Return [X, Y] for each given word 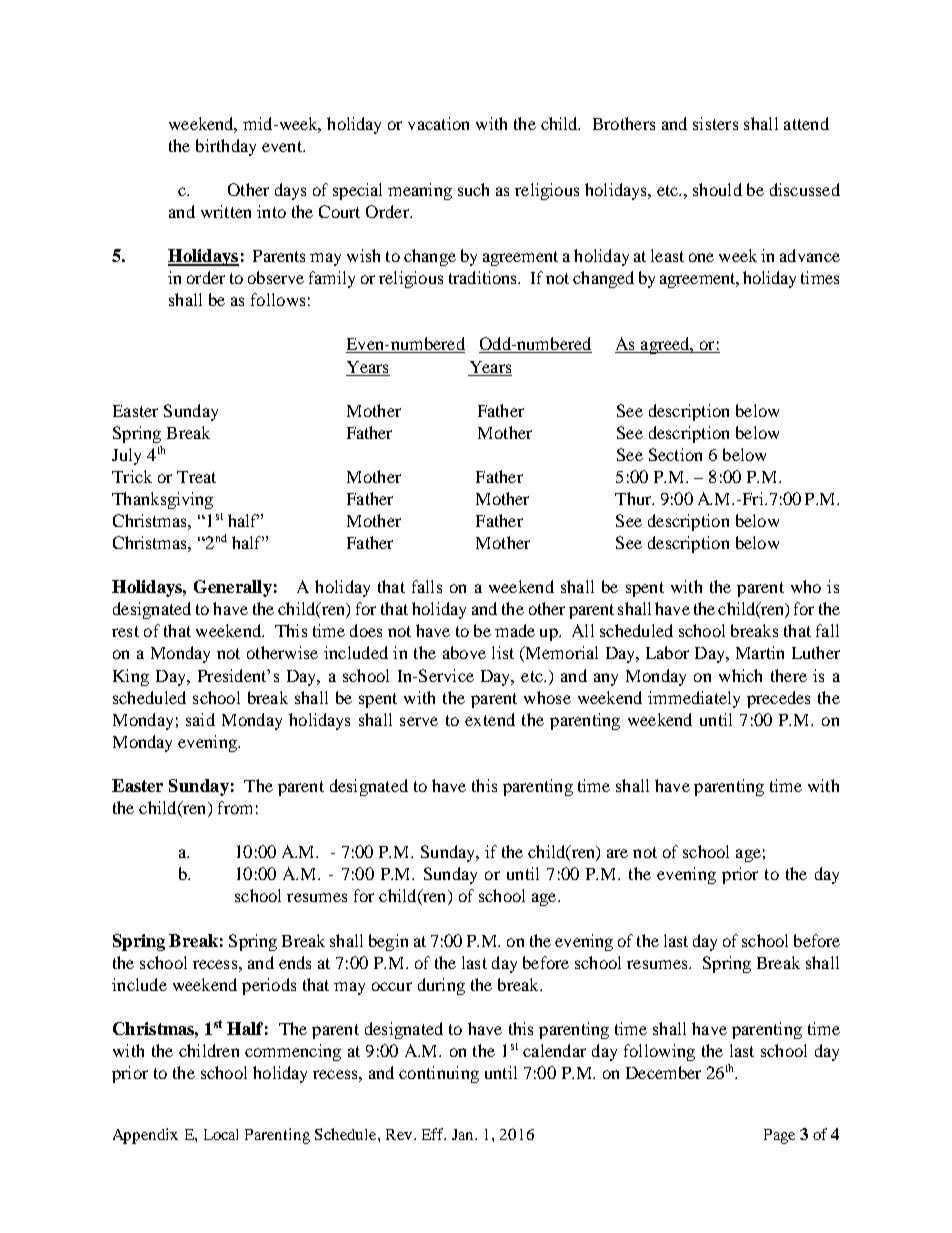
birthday [226, 147]
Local [221, 1134]
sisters [715, 123]
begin [388, 942]
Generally [233, 588]
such [473, 189]
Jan [464, 1134]
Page [779, 1136]
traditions [484, 277]
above [464, 652]
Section [675, 454]
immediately [694, 699]
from [235, 807]
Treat [196, 477]
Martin [760, 652]
